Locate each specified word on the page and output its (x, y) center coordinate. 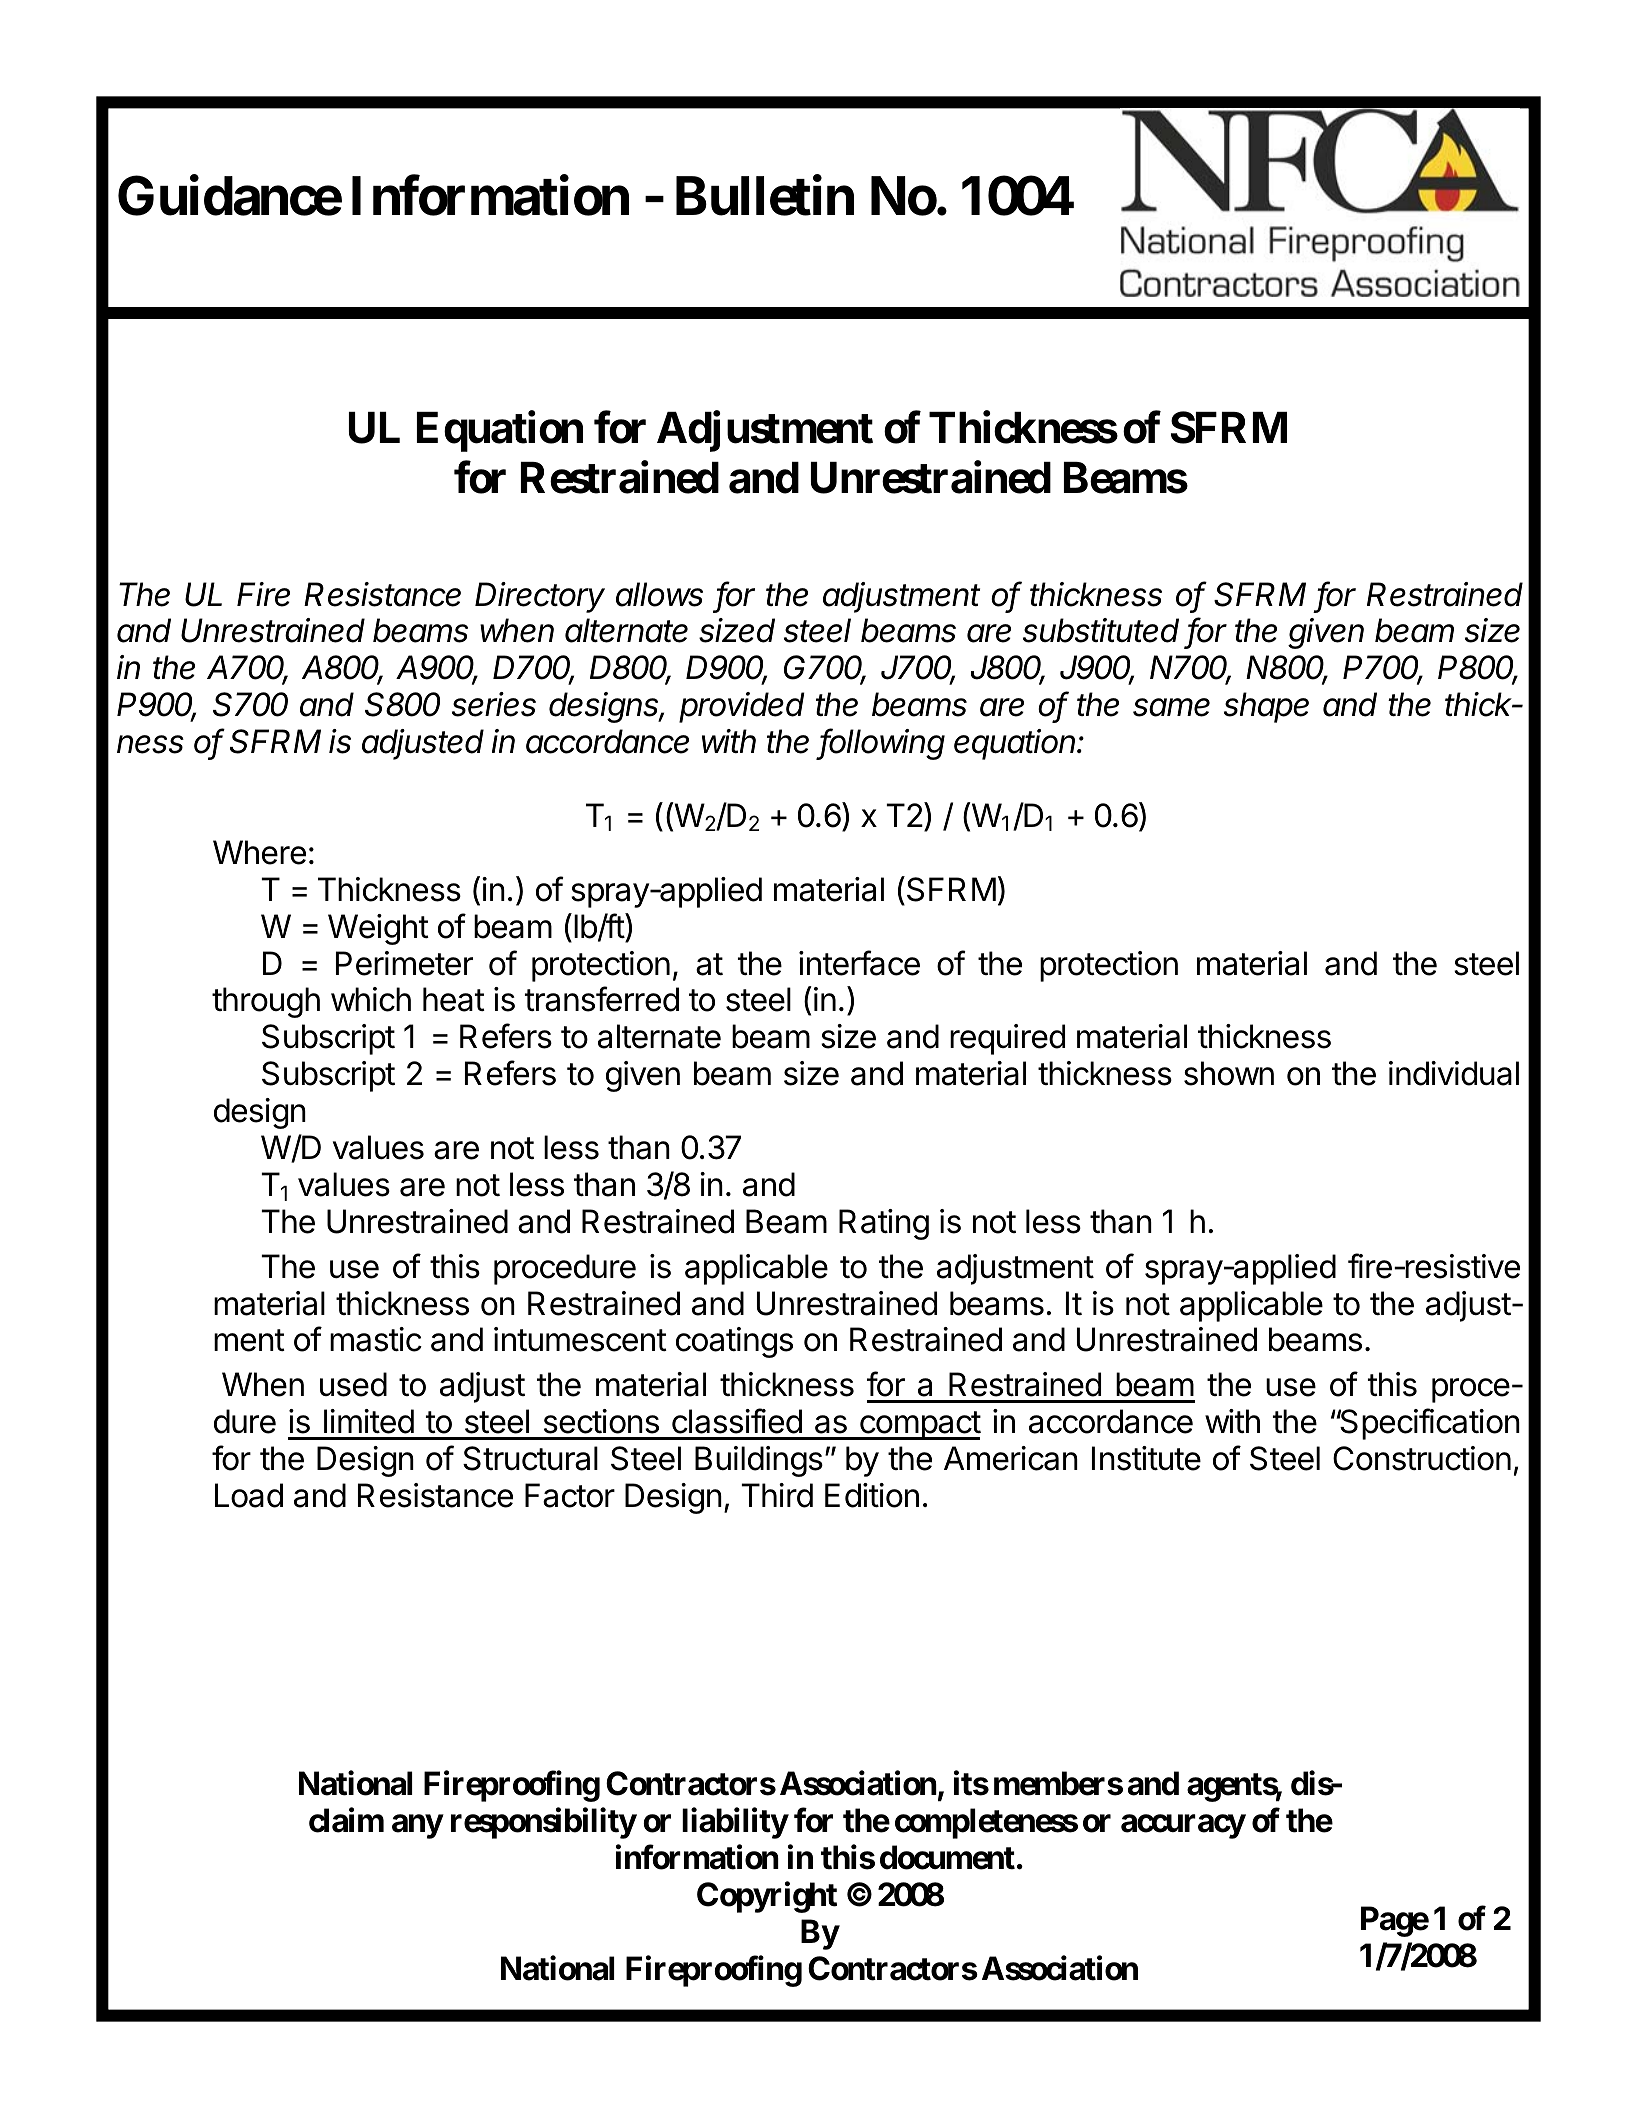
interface (859, 963)
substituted (1101, 630)
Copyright (767, 1897)
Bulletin (765, 196)
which (371, 999)
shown (1229, 1073)
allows (659, 594)
